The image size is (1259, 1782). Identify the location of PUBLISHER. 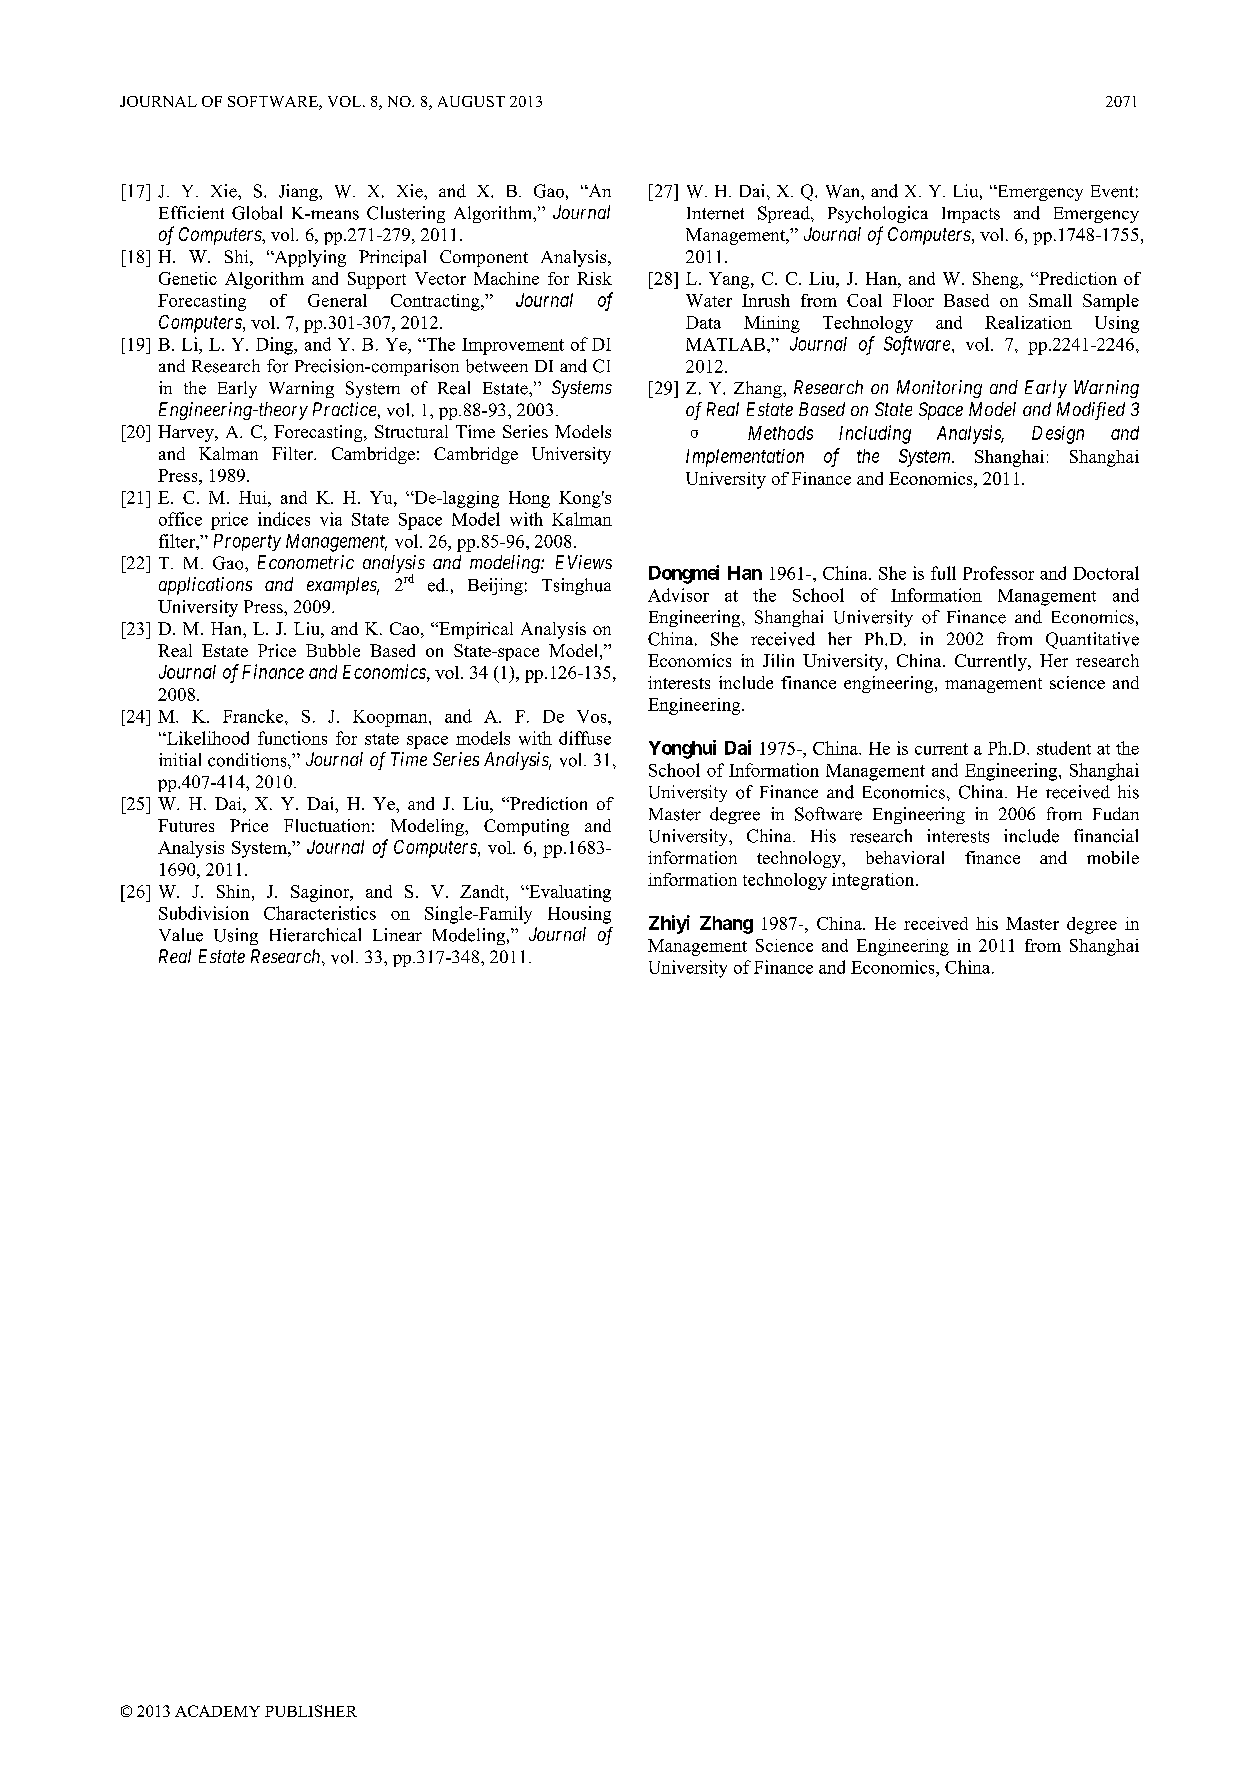
(311, 1711).
